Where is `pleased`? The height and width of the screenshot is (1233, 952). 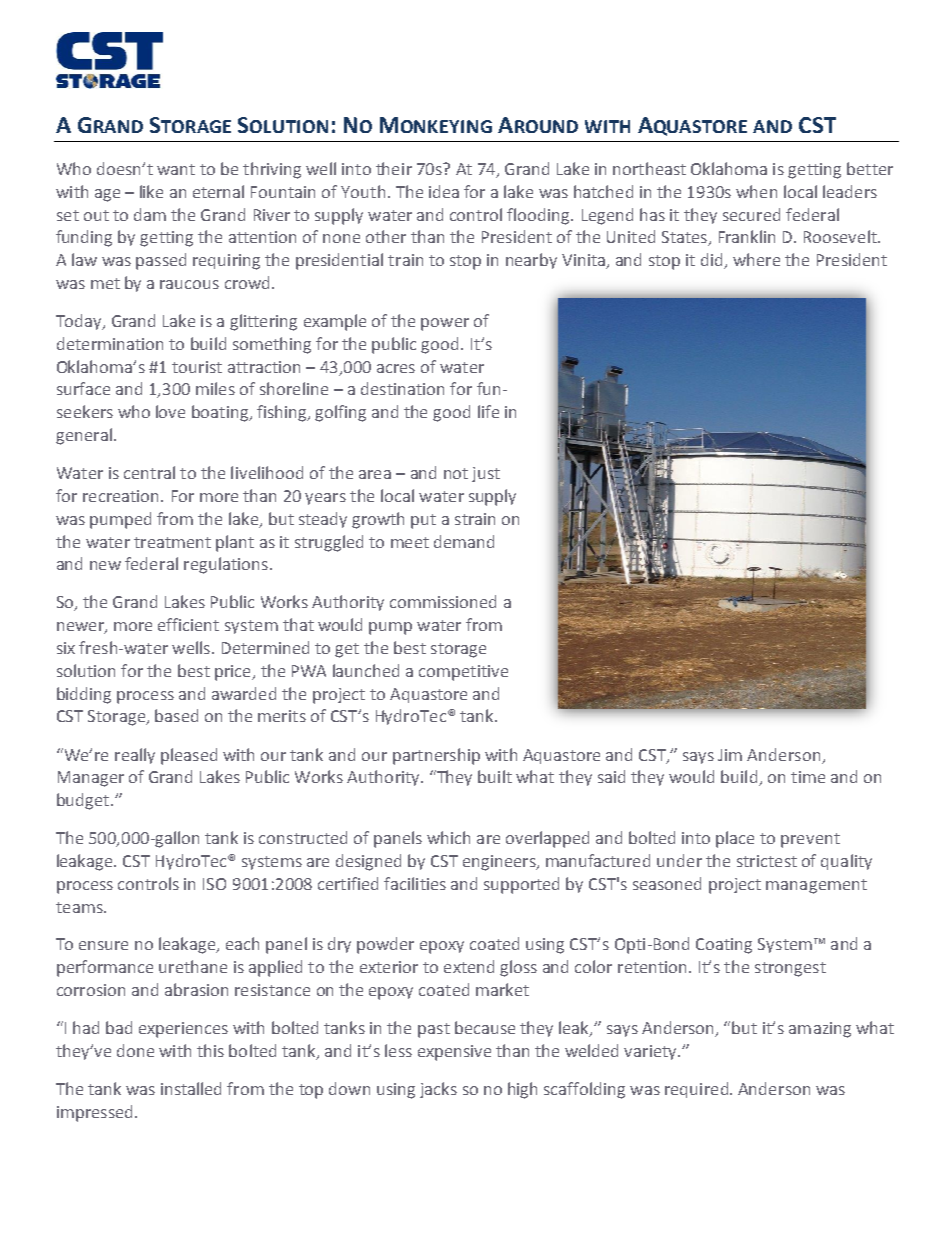 pleased is located at coordinates (189, 756).
